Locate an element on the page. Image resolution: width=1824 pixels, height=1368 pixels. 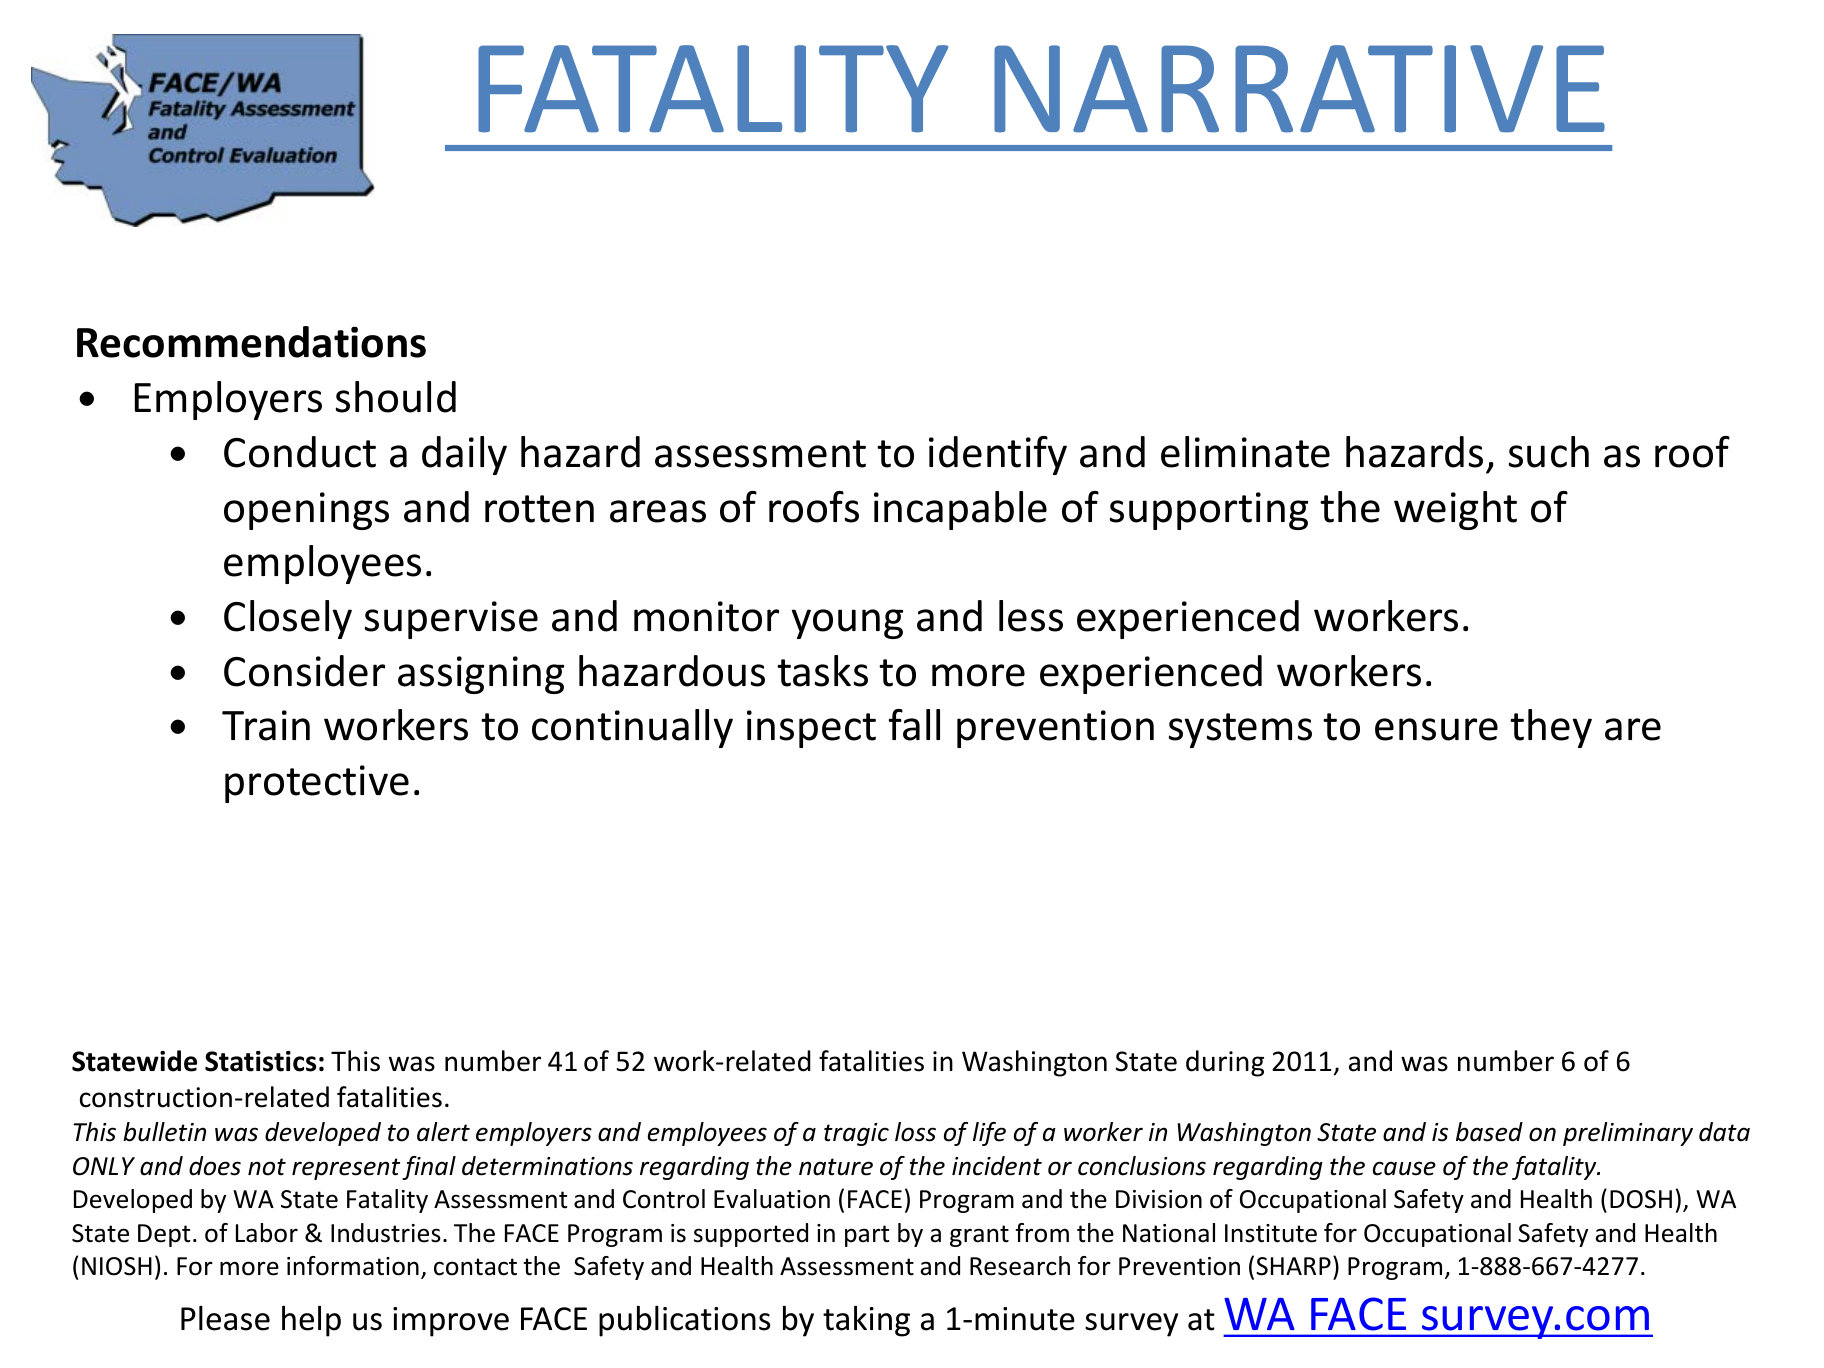
information is located at coordinates (353, 1266).
